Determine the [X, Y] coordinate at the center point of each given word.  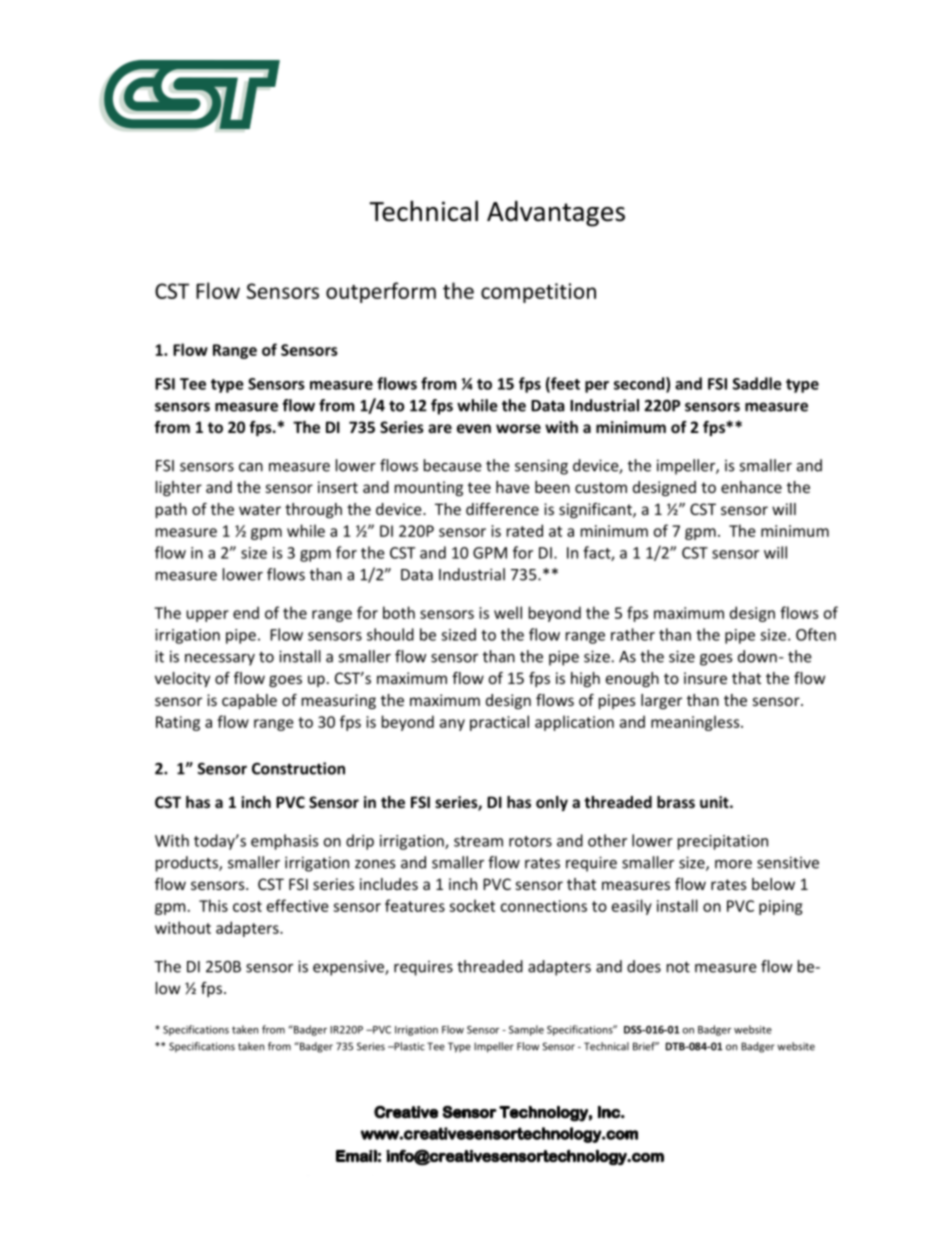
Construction [298, 768]
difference [502, 509]
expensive [349, 968]
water [260, 509]
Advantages [556, 214]
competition [538, 293]
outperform [381, 292]
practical [499, 723]
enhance [751, 487]
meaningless [696, 723]
